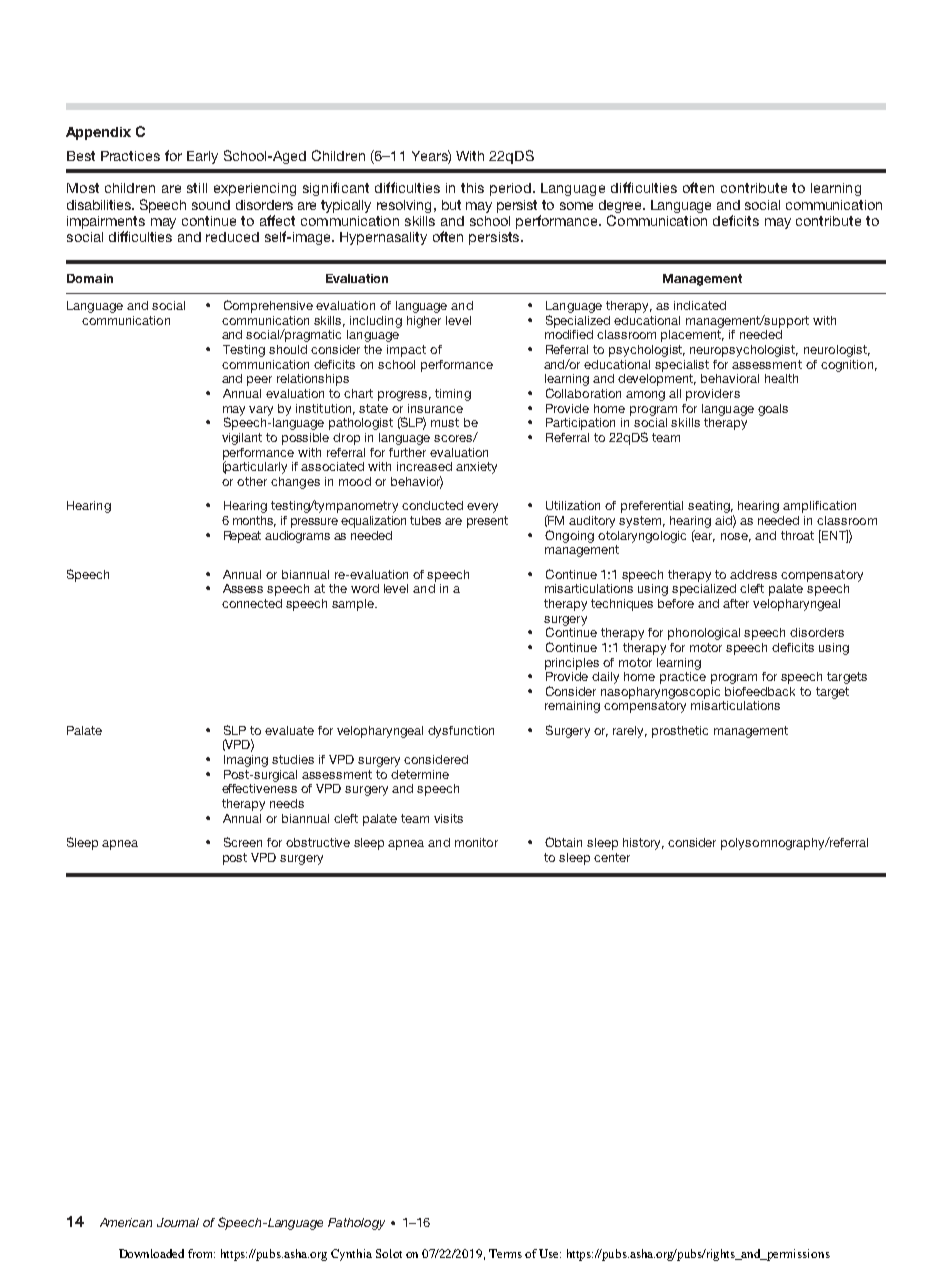  I want to click on Journal, so click(178, 1222).
